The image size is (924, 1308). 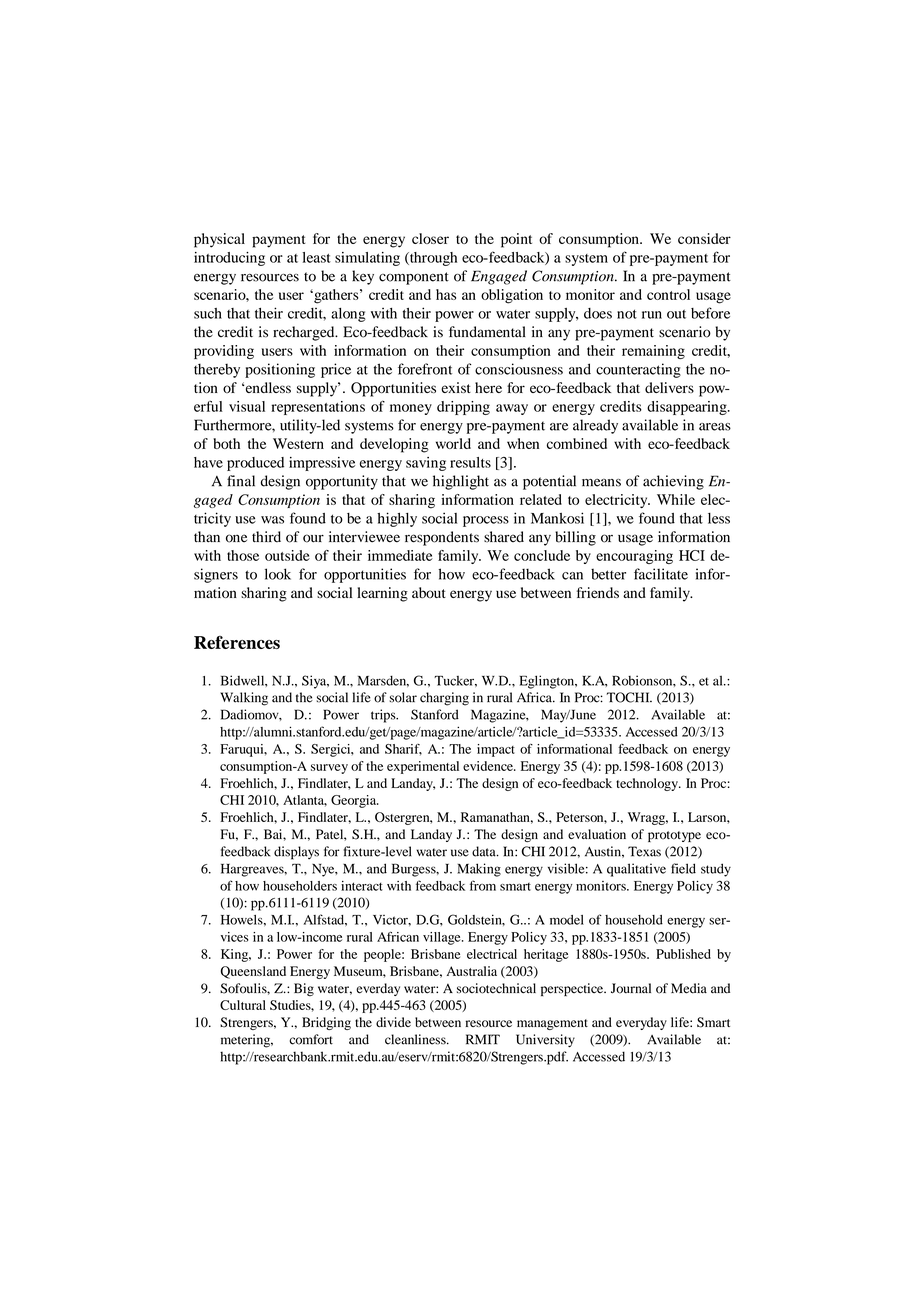 What do you see at coordinates (446, 294) in the image?
I see `has` at bounding box center [446, 294].
